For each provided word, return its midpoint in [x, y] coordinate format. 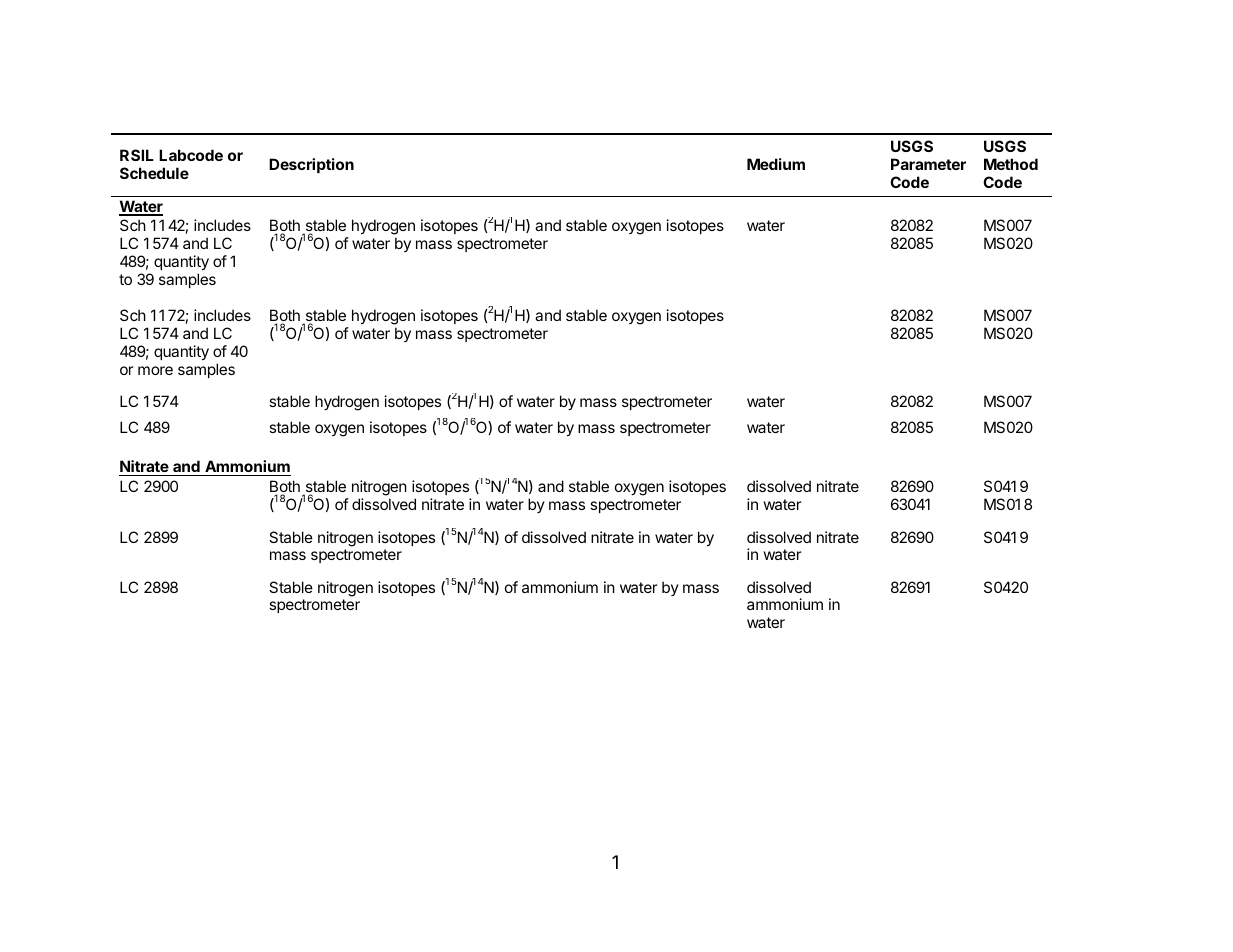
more [155, 370]
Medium [776, 164]
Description [311, 165]
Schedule [154, 173]
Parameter [928, 164]
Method [1011, 164]
